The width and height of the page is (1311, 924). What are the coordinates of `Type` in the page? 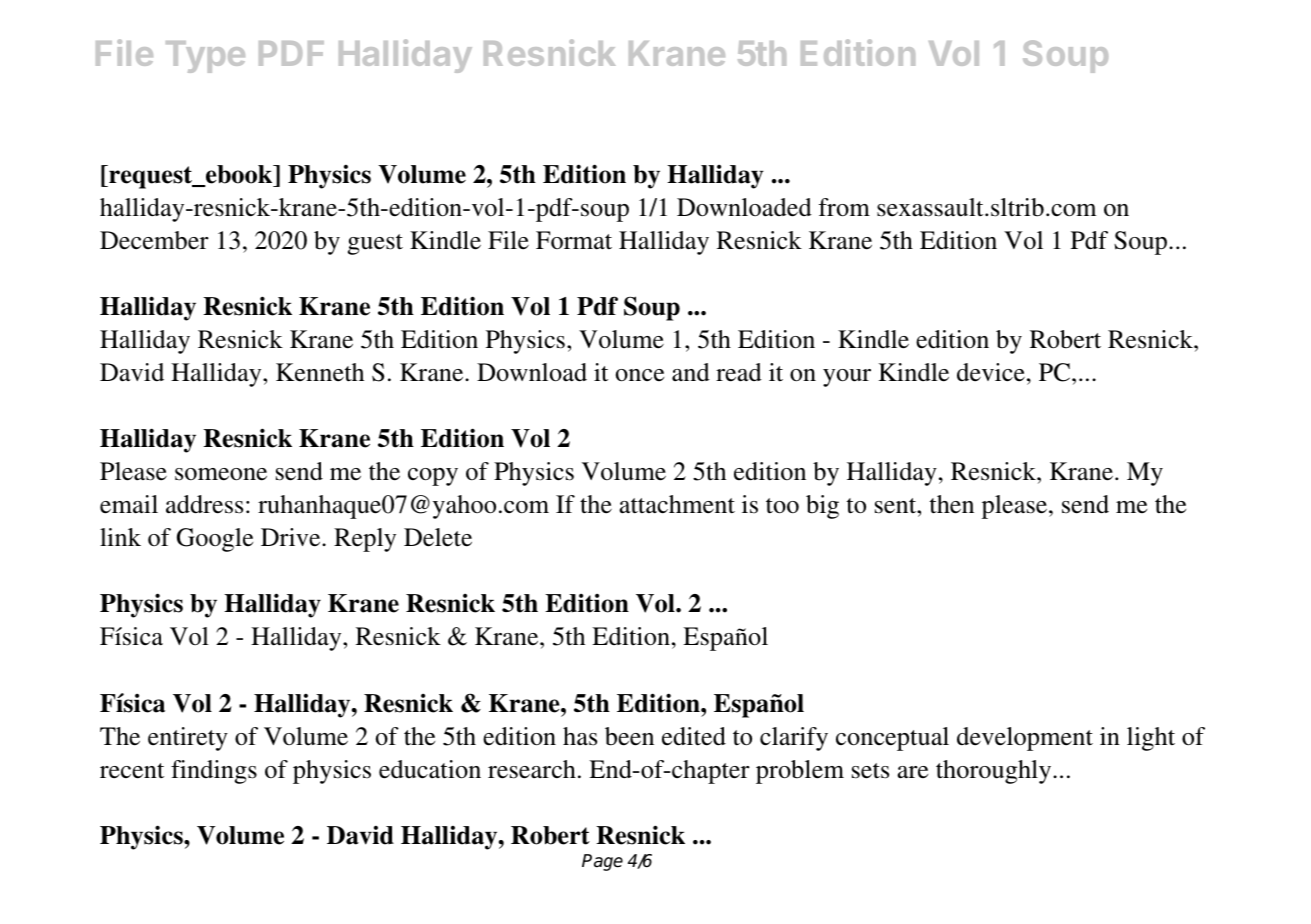 It's located at (205, 57).
